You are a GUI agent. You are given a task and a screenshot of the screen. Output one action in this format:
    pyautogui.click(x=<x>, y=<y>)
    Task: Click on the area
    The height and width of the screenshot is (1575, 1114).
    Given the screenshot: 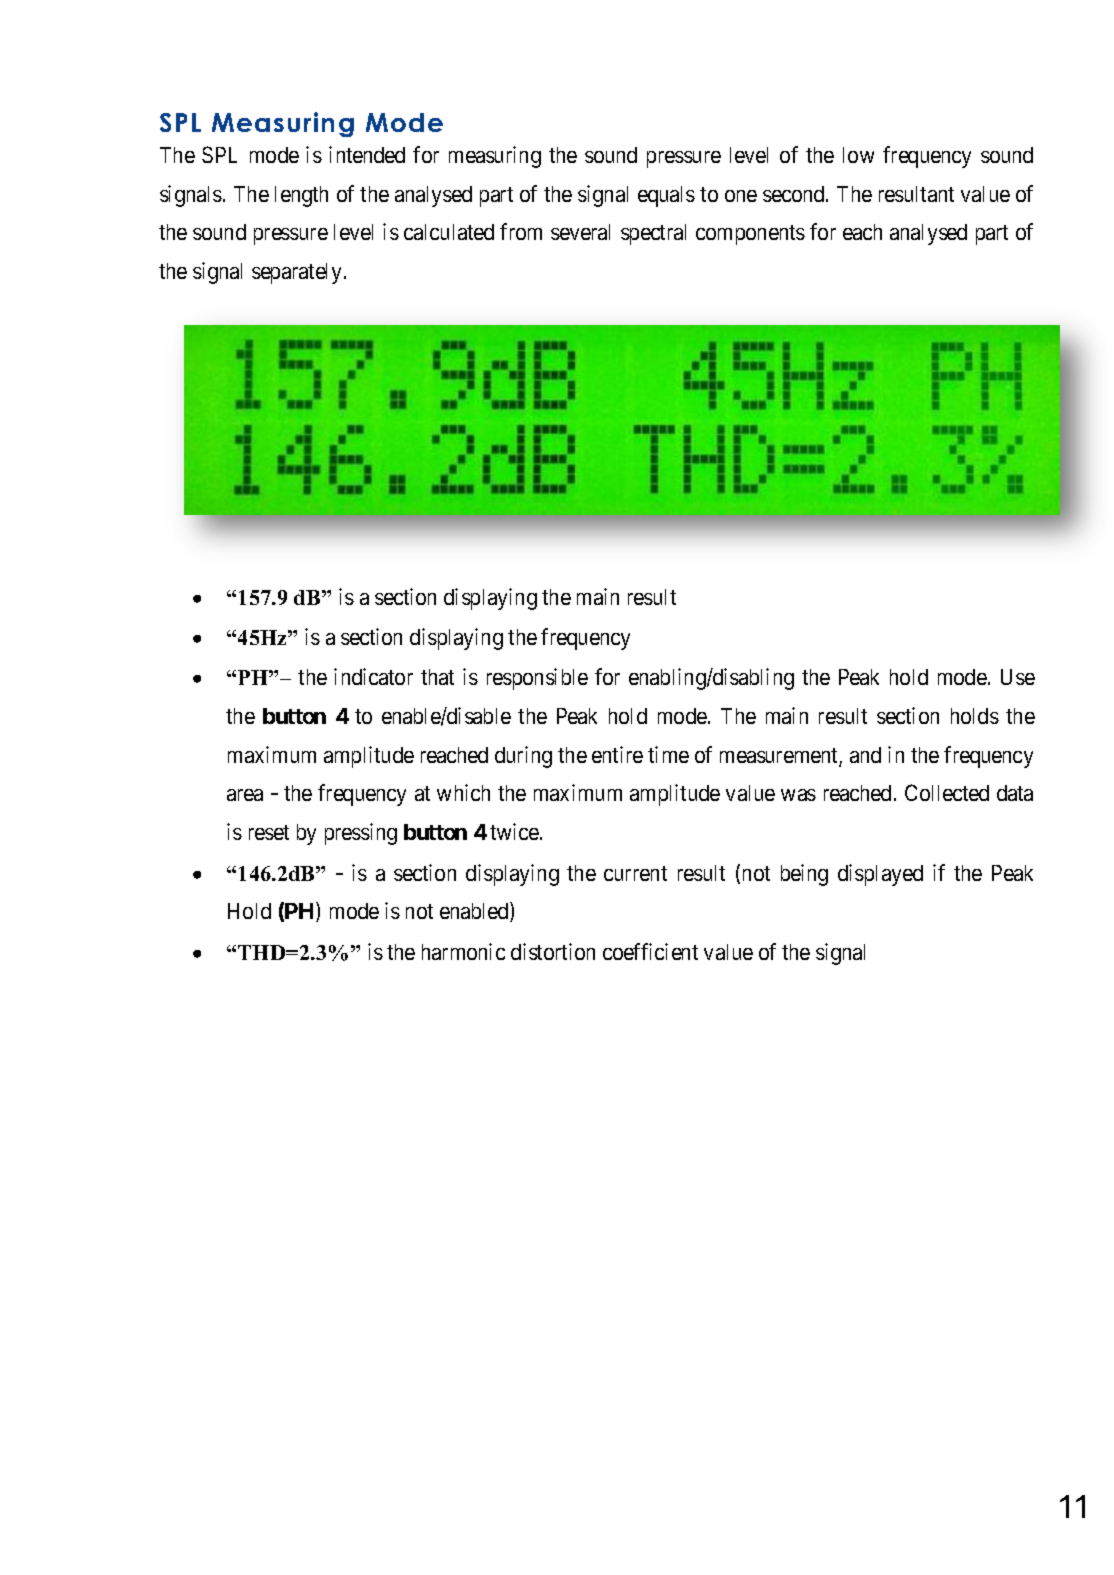 What is the action you would take?
    pyautogui.click(x=245, y=795)
